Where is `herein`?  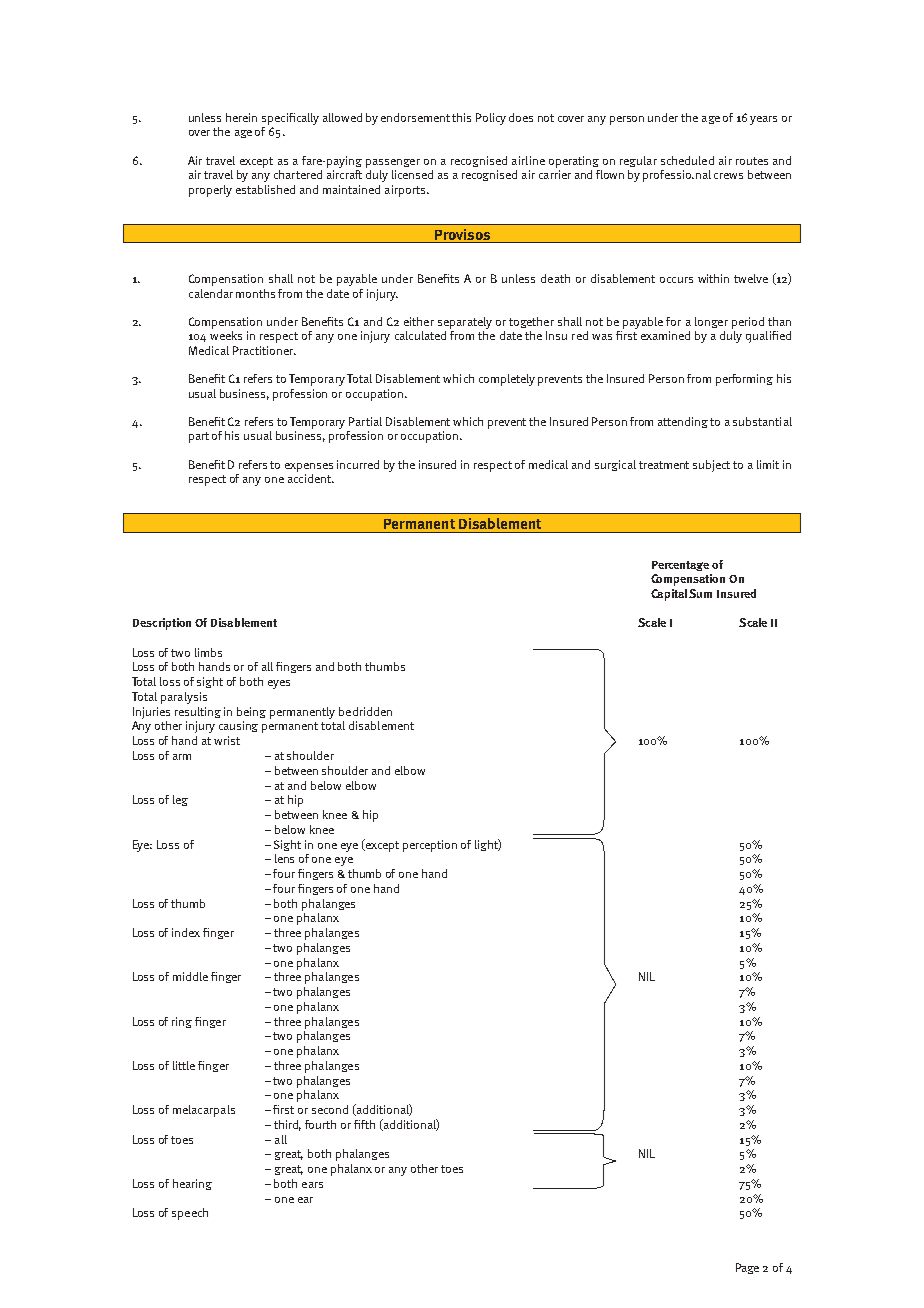
herein is located at coordinates (241, 117).
